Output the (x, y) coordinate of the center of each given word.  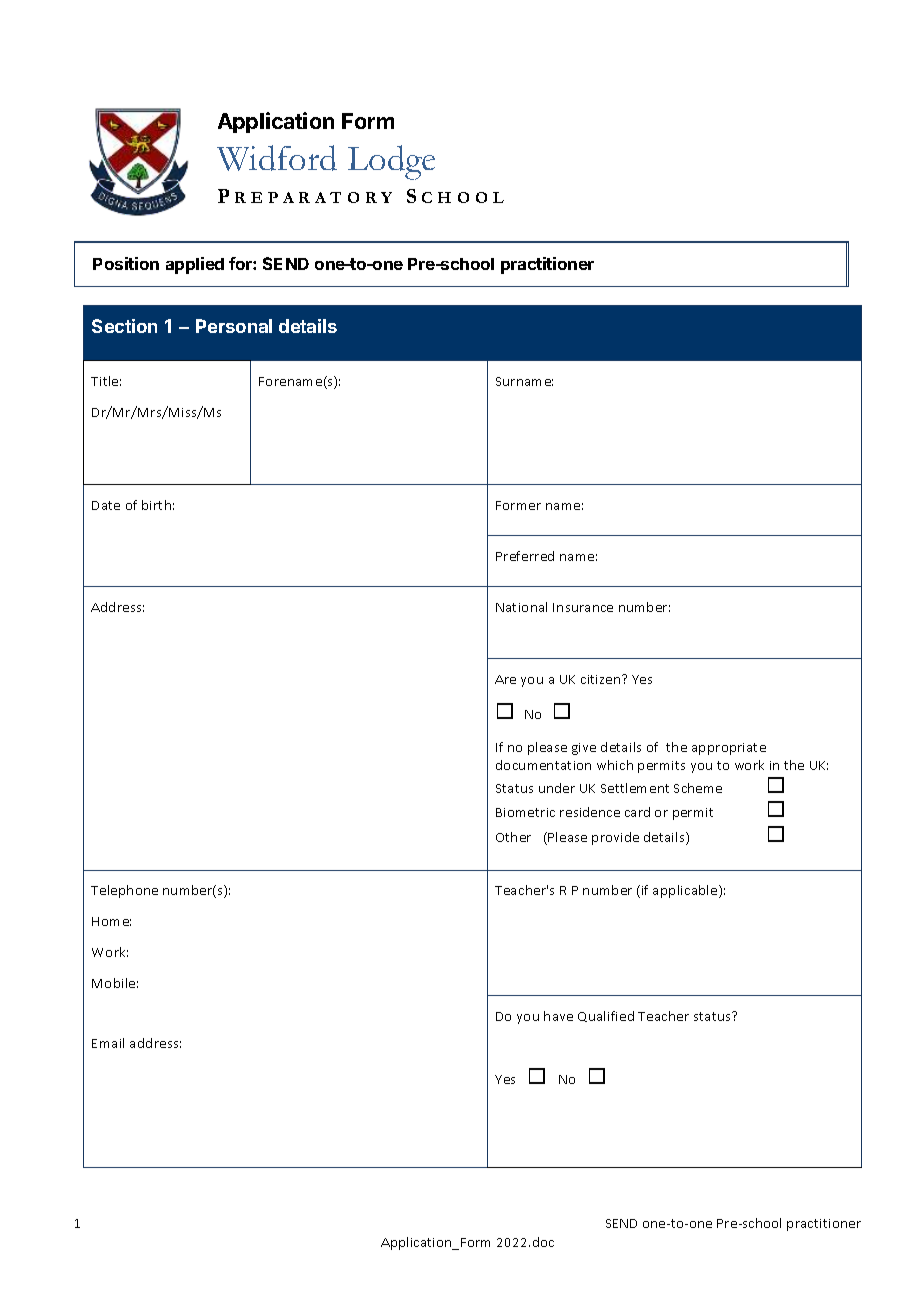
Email (108, 1043)
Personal (234, 326)
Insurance (583, 607)
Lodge (391, 162)
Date (106, 505)
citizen (602, 679)
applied (195, 265)
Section (124, 326)
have (558, 1016)
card (637, 812)
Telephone (124, 891)
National (521, 607)
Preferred (525, 556)
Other (513, 837)
